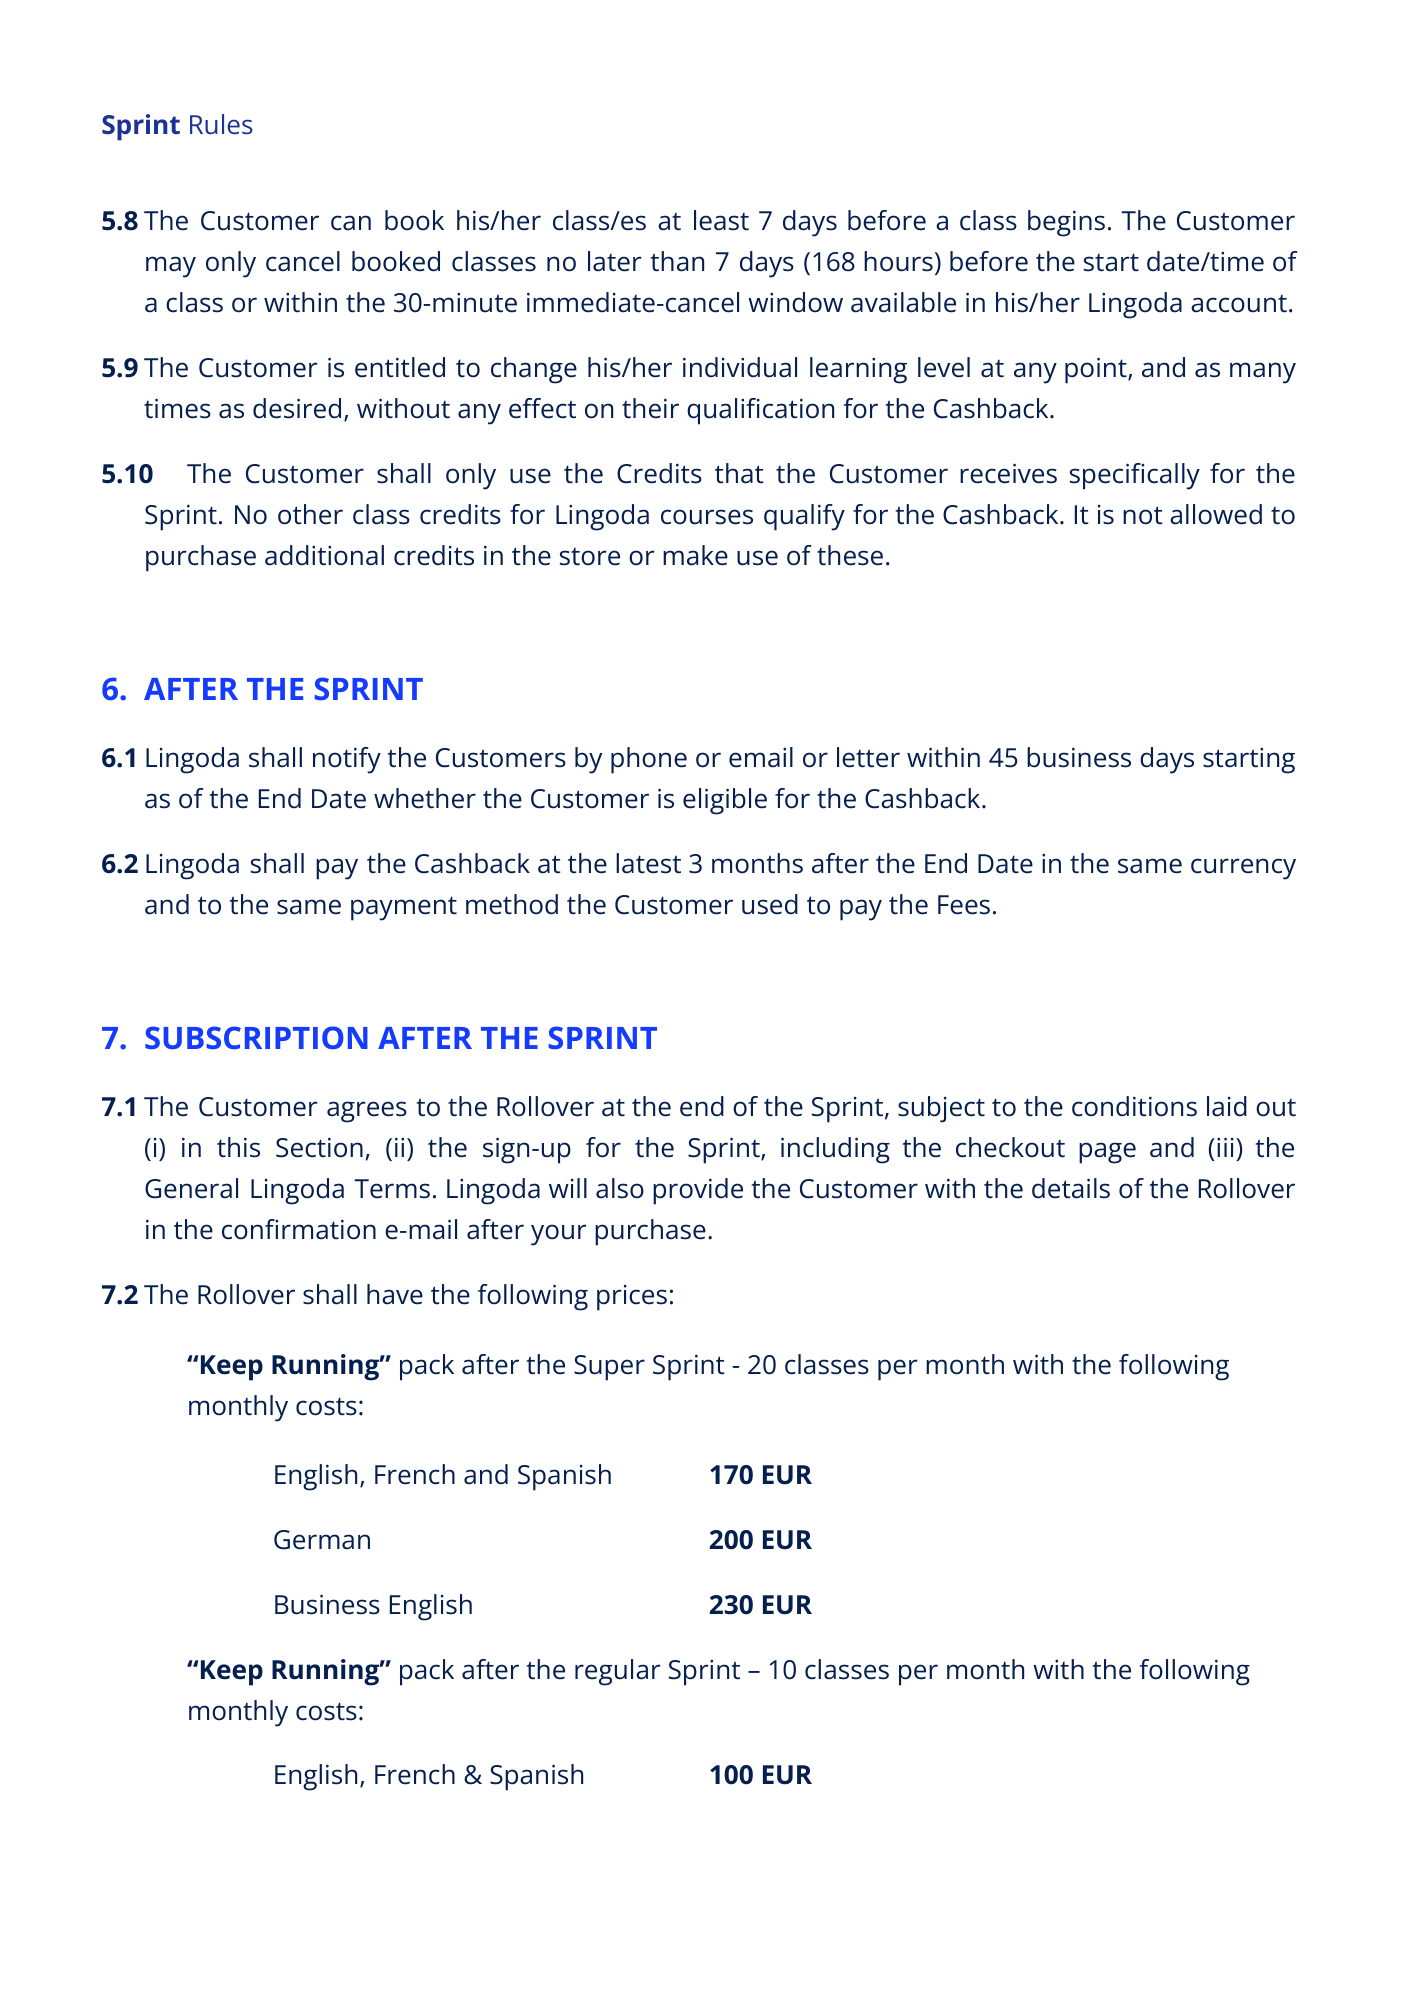  What do you see at coordinates (721, 220) in the image?
I see `least` at bounding box center [721, 220].
